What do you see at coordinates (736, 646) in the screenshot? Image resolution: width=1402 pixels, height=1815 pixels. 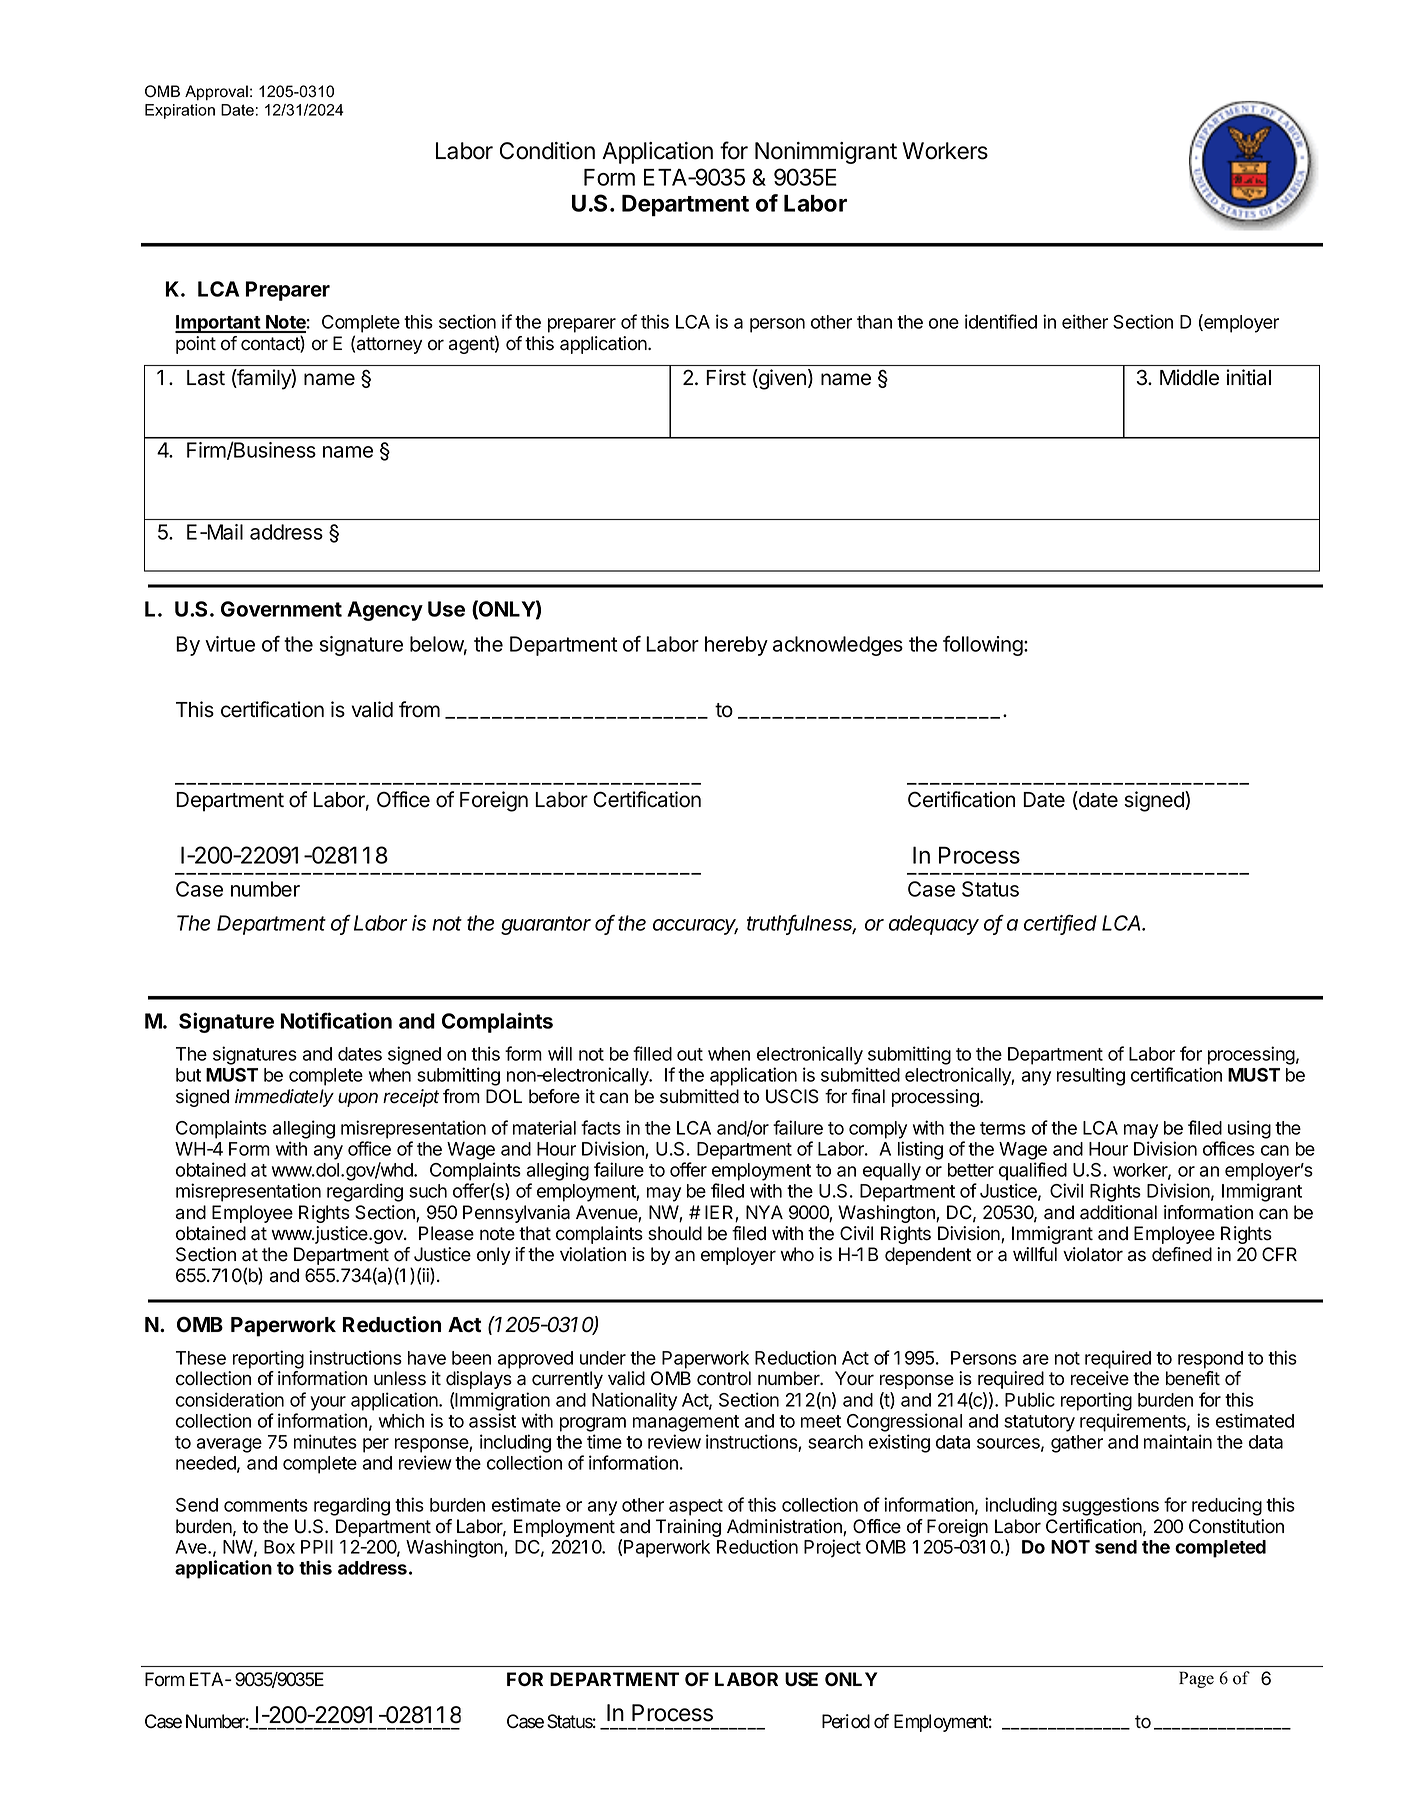 I see `hereby` at bounding box center [736, 646].
